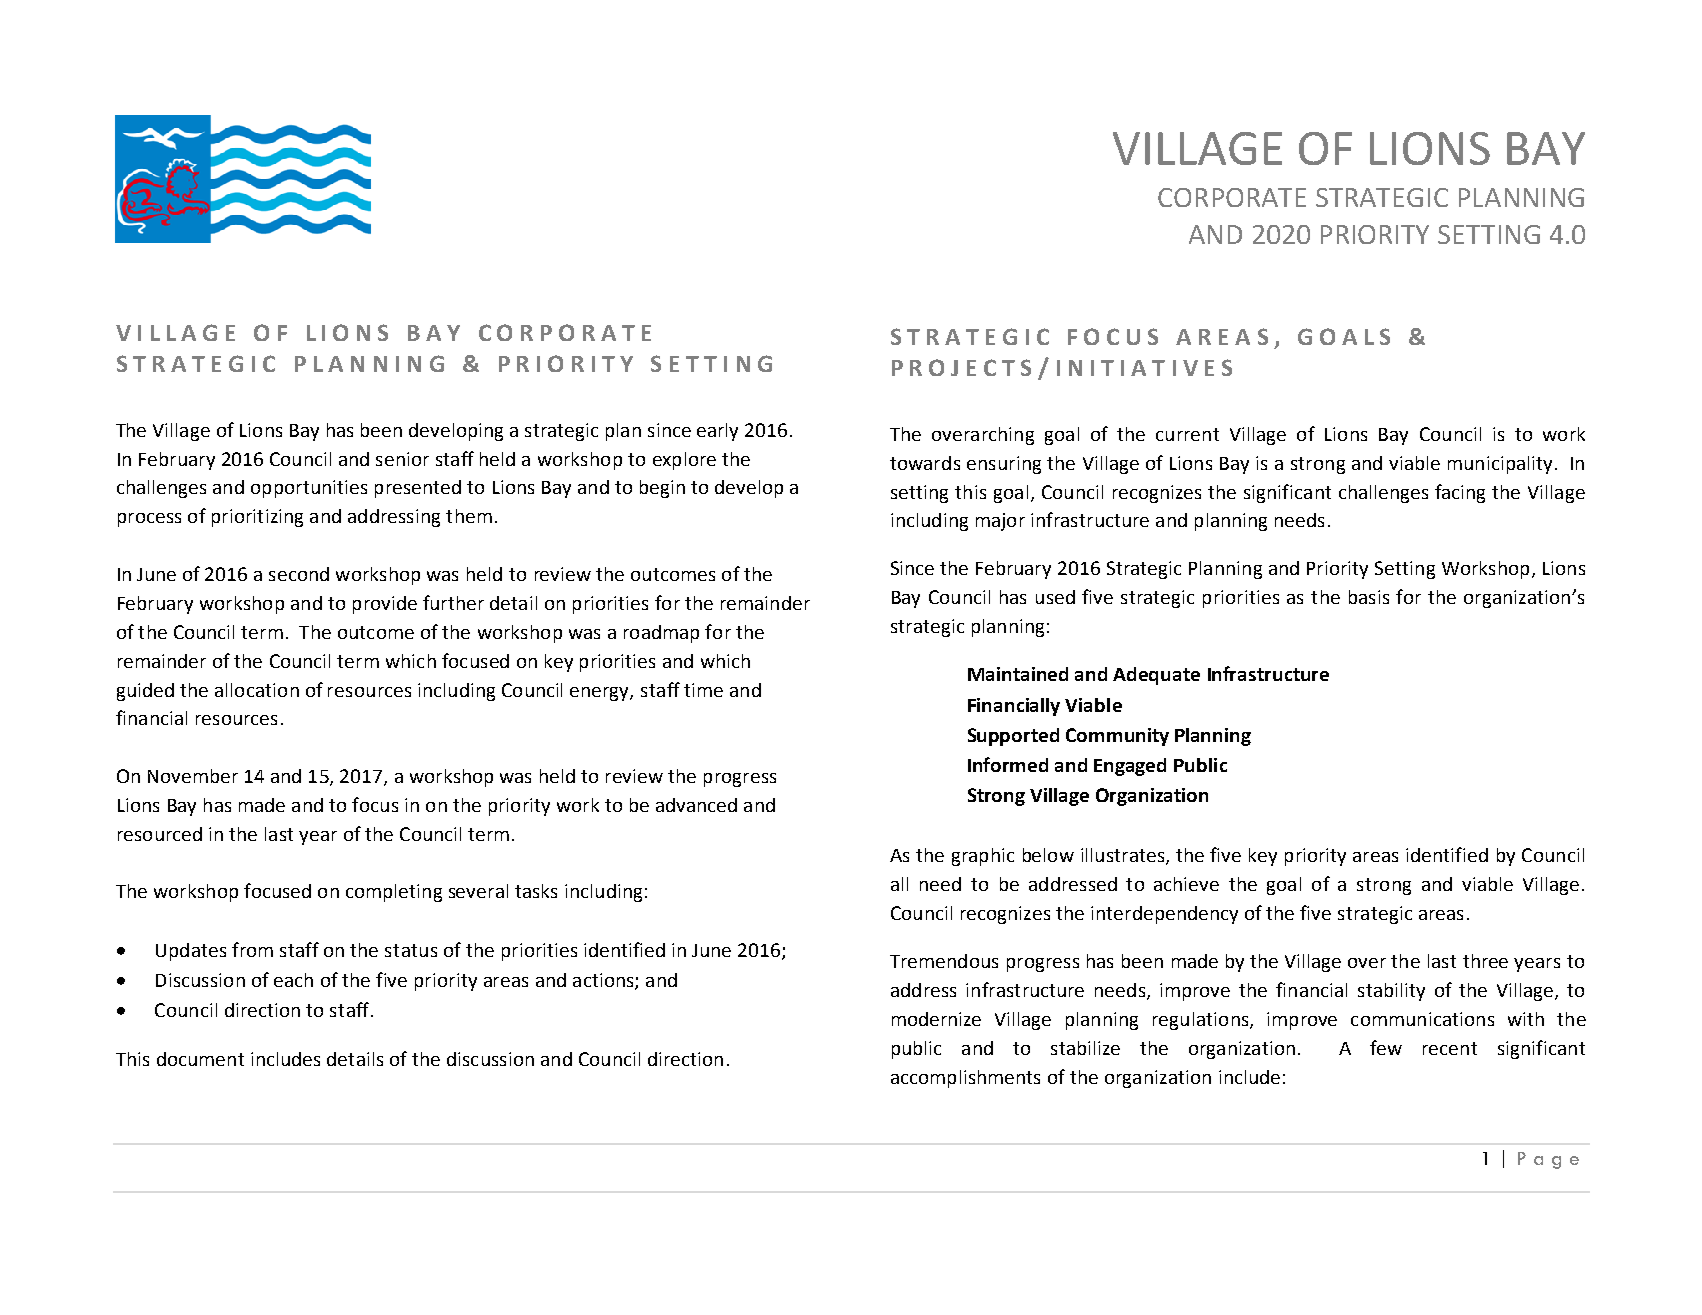  Describe the element at coordinates (1186, 884) in the page. I see `achieve` at that location.
